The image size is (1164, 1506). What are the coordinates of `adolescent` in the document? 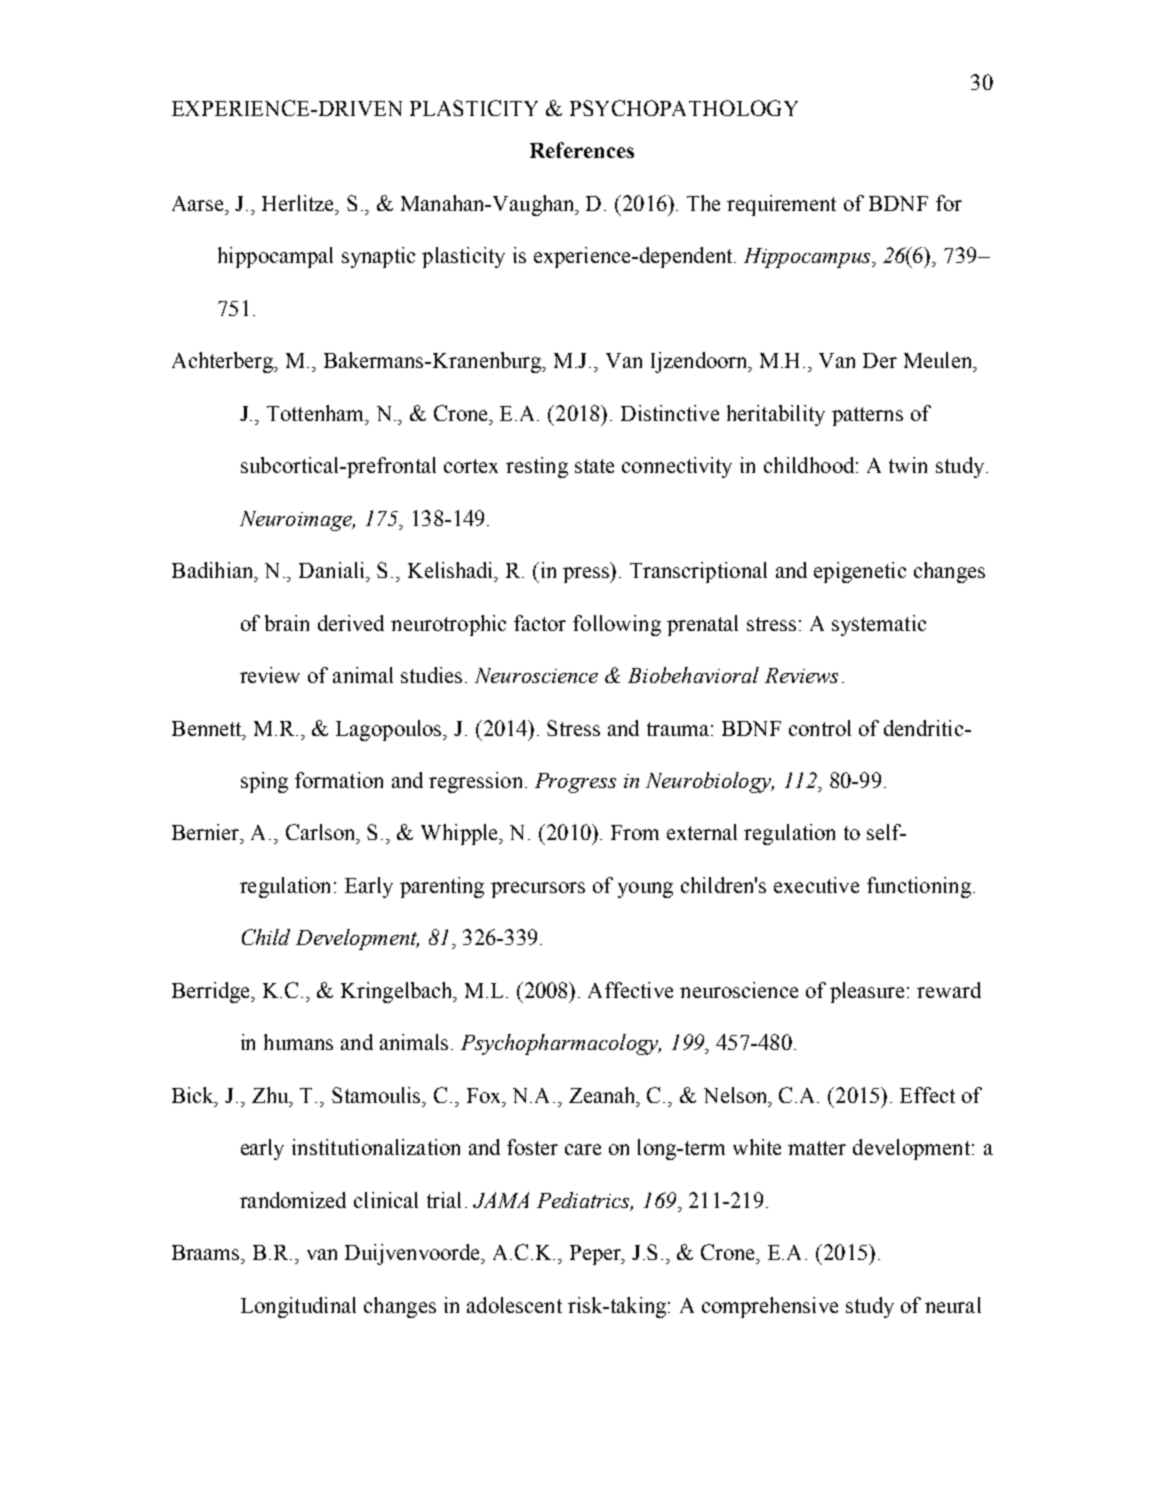 It's located at (514, 1305).
